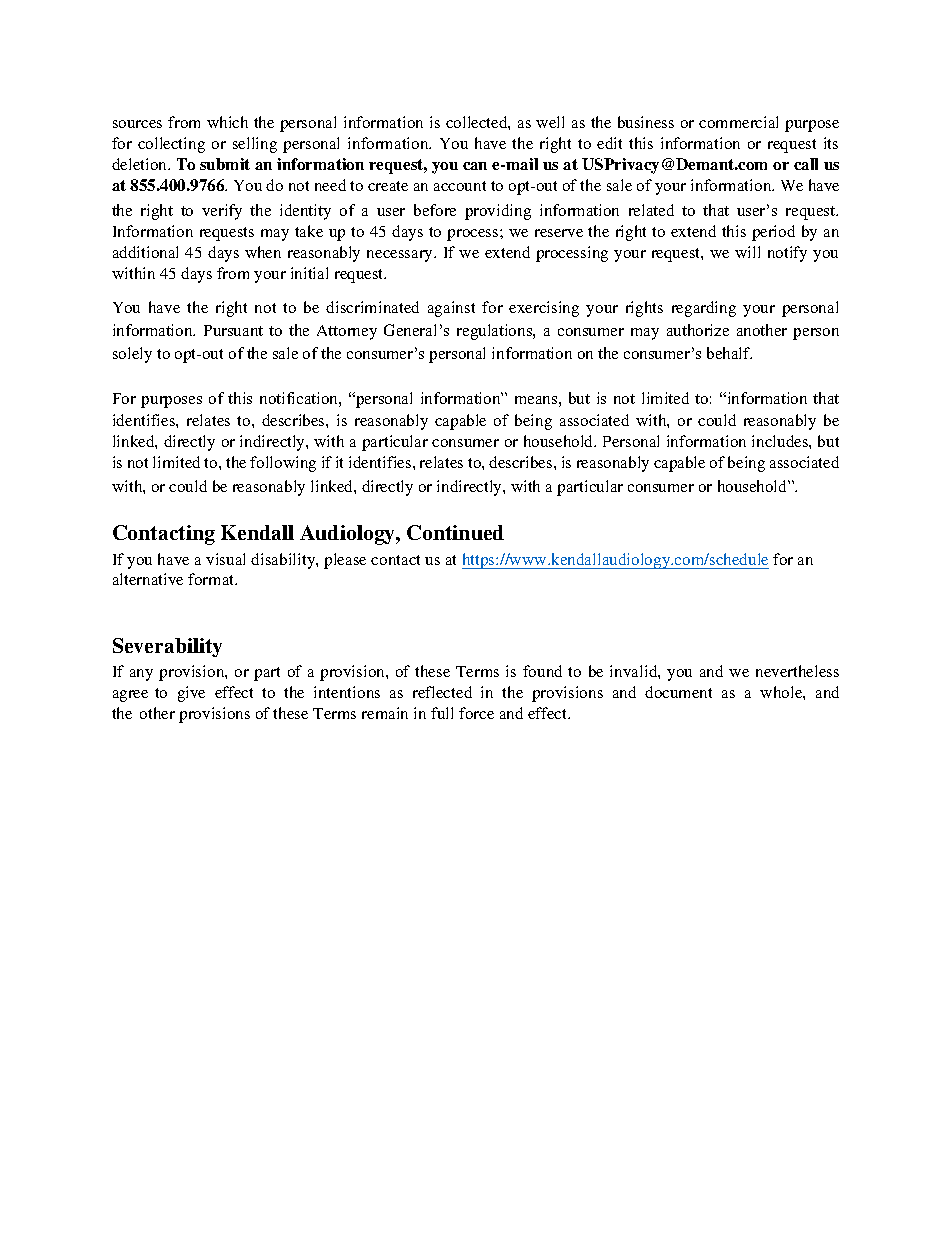 The image size is (952, 1233). I want to click on reflected, so click(442, 692).
